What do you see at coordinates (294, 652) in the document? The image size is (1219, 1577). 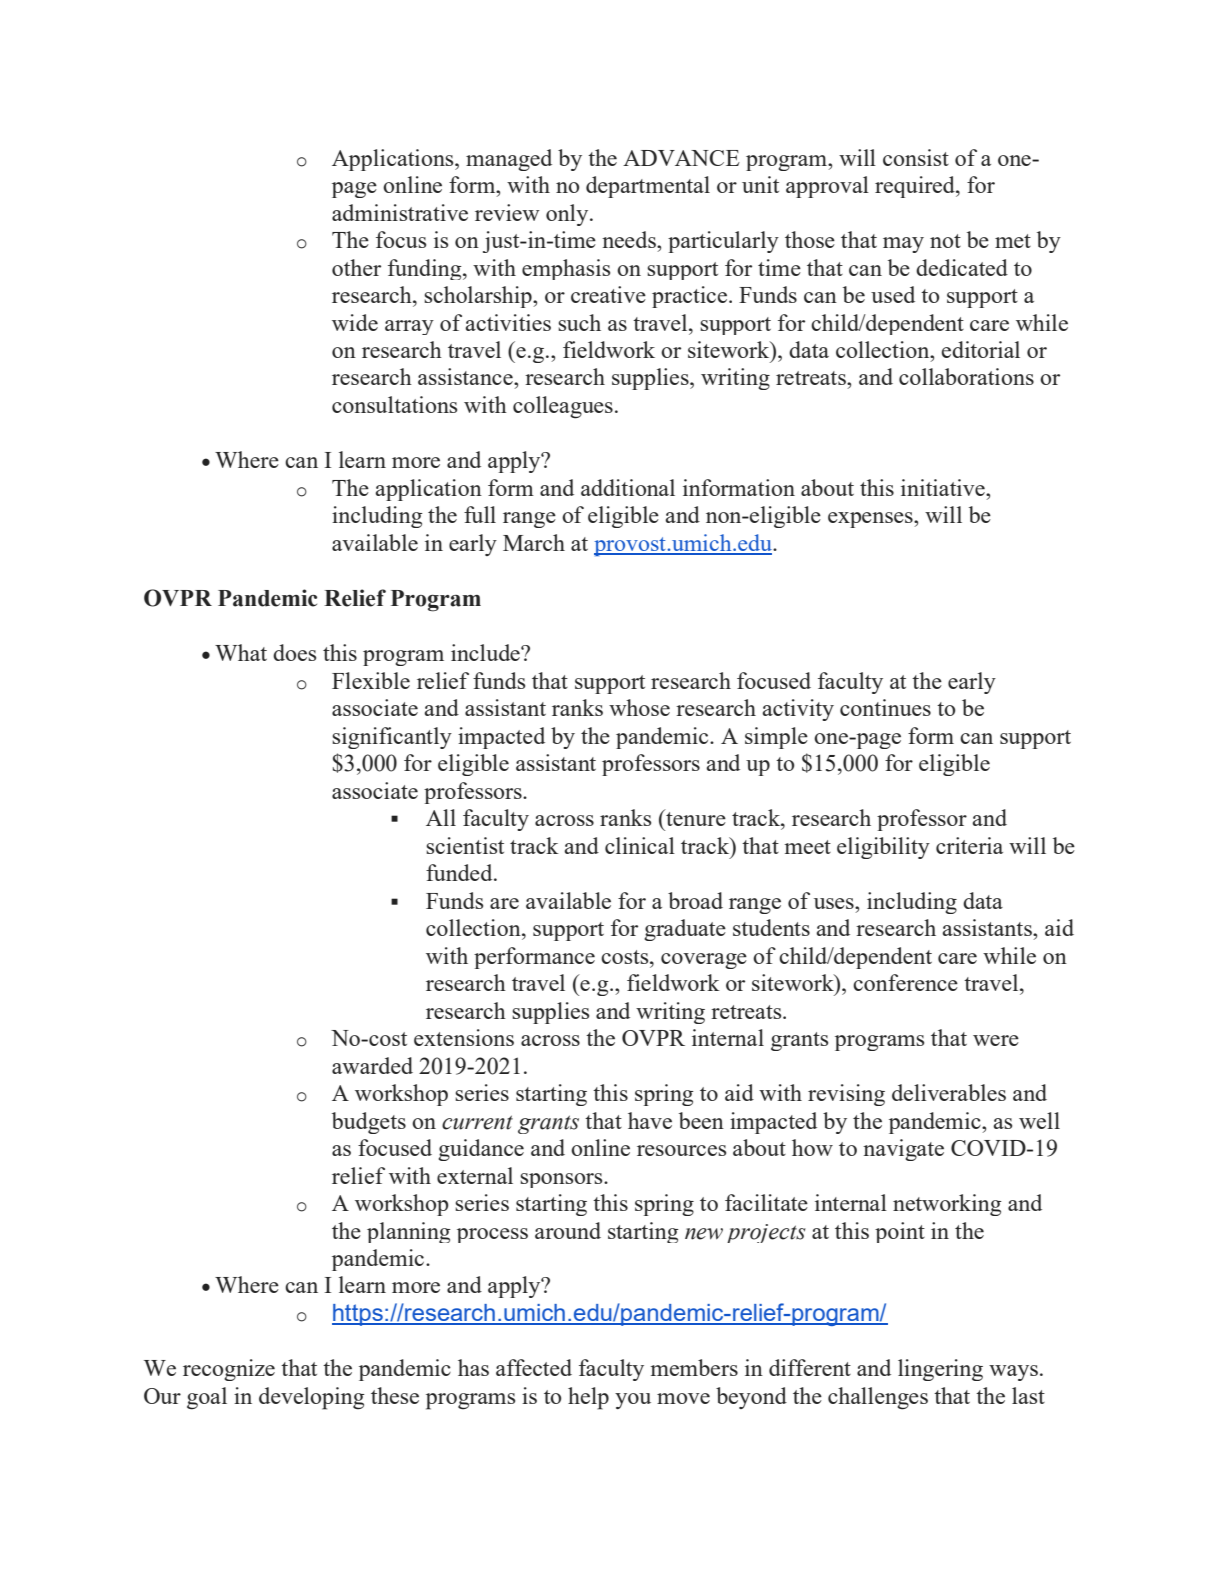 I see `does` at bounding box center [294, 652].
